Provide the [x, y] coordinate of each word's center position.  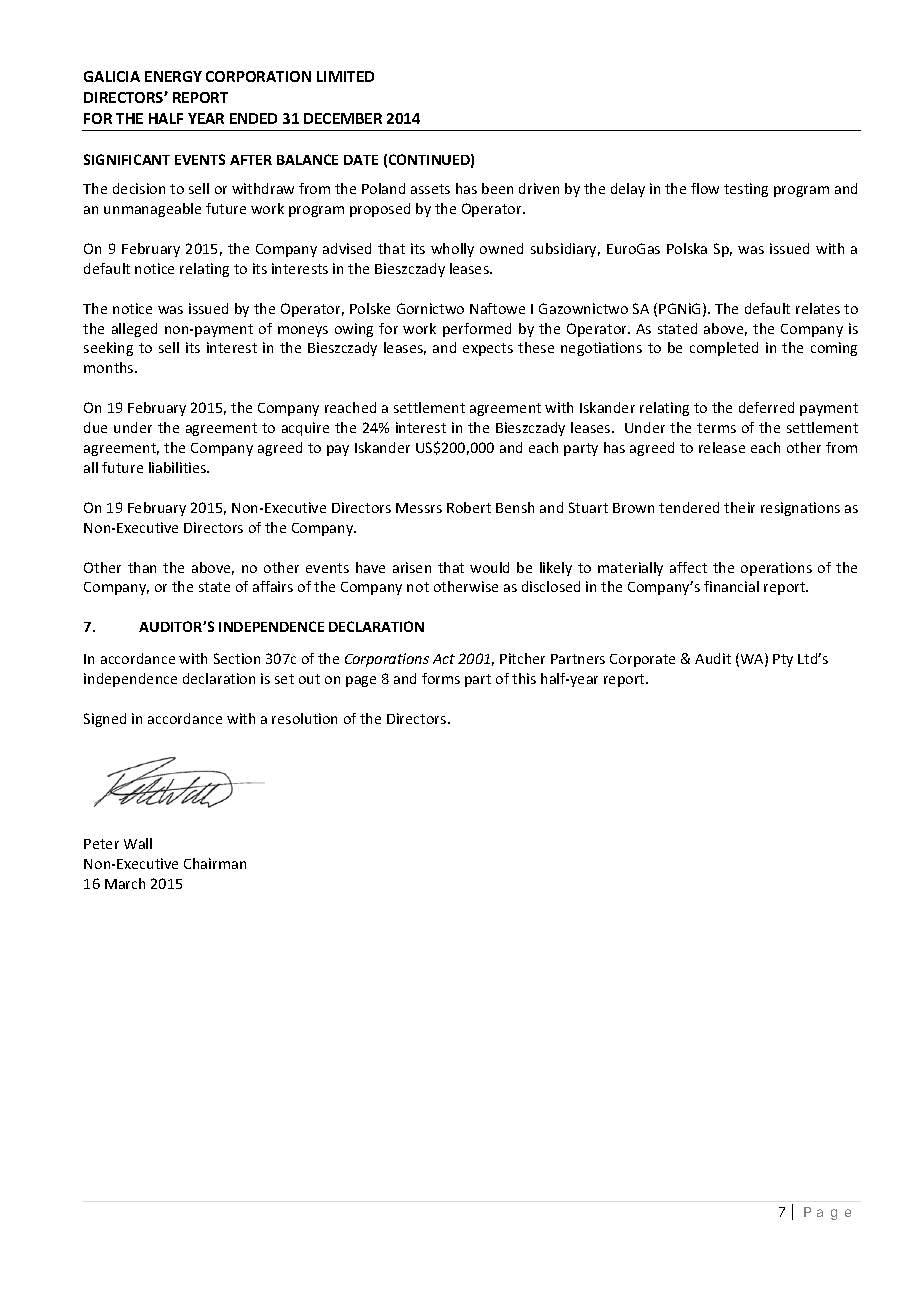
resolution [304, 718]
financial [731, 586]
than [142, 567]
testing [746, 190]
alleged [134, 330]
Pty [783, 660]
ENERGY [173, 76]
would [489, 567]
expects [488, 349]
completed [724, 349]
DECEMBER [343, 118]
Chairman [215, 863]
